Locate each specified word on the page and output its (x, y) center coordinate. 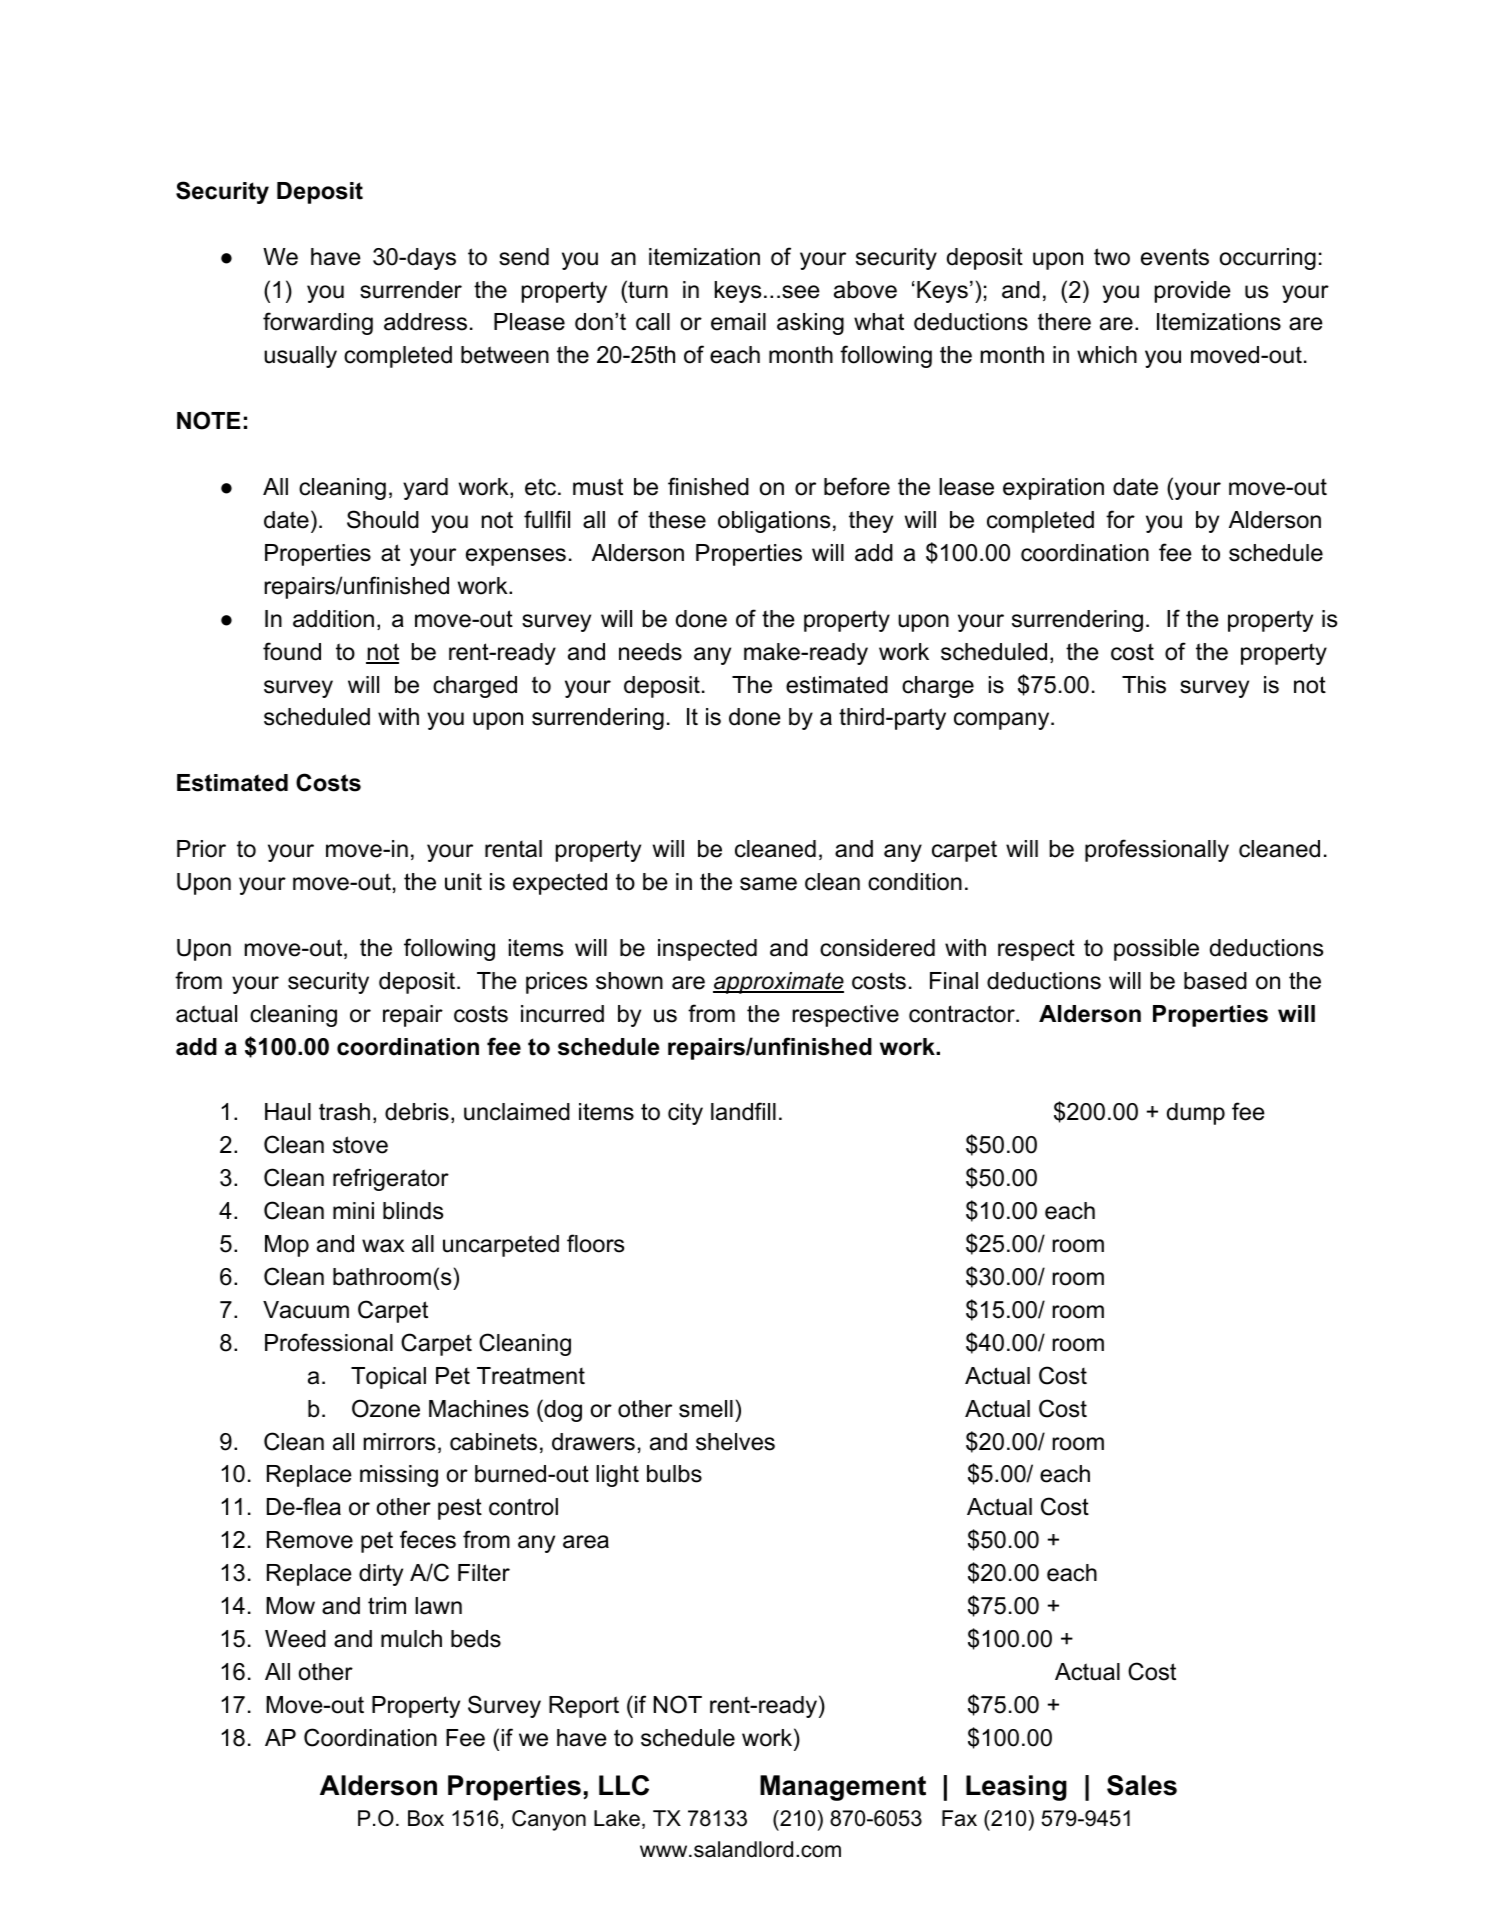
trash (344, 1112)
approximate (778, 983)
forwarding (318, 323)
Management (843, 1788)
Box (426, 1818)
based (1215, 981)
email (738, 322)
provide (1193, 292)
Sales (1142, 1785)
